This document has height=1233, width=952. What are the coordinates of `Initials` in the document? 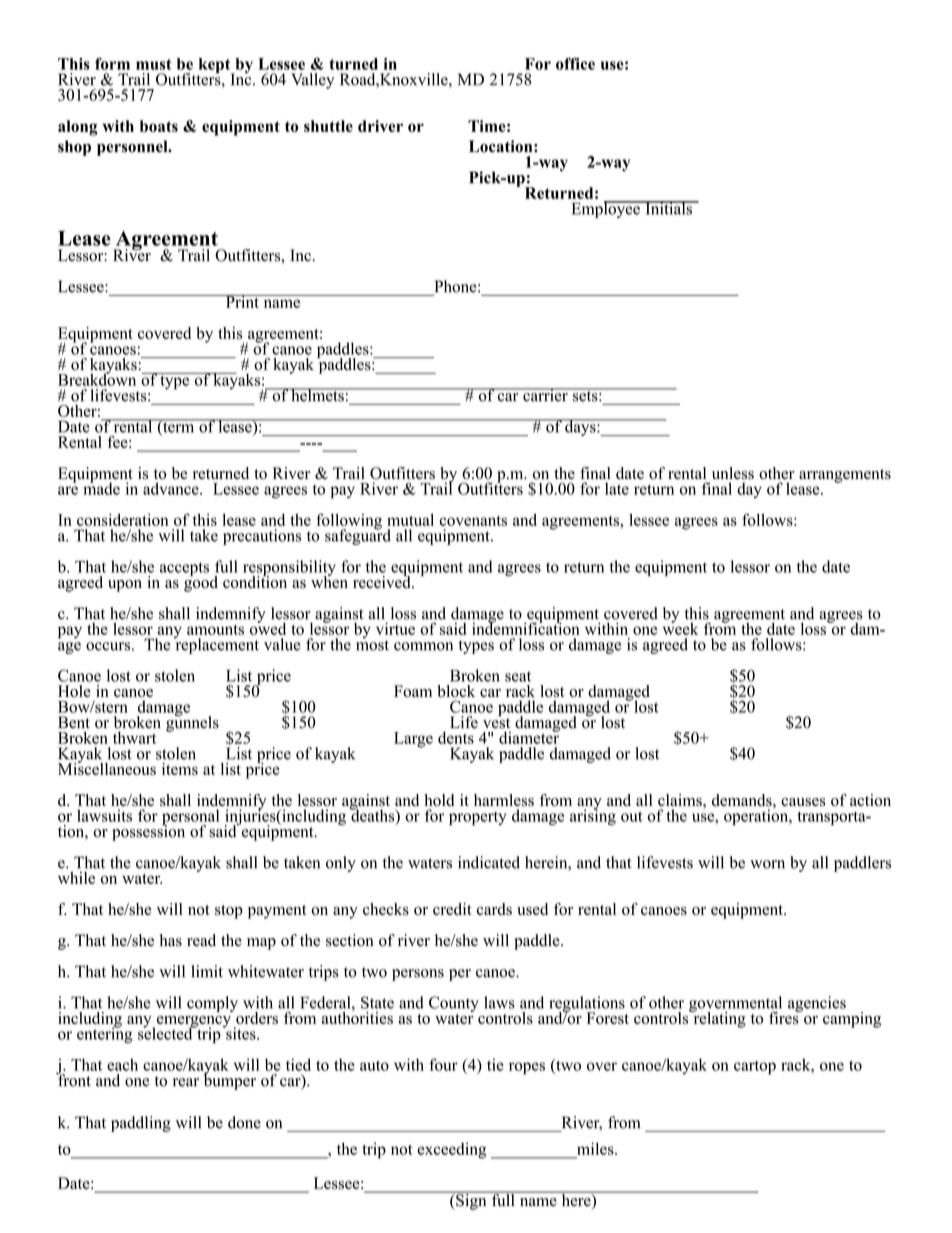 It's located at (668, 208).
